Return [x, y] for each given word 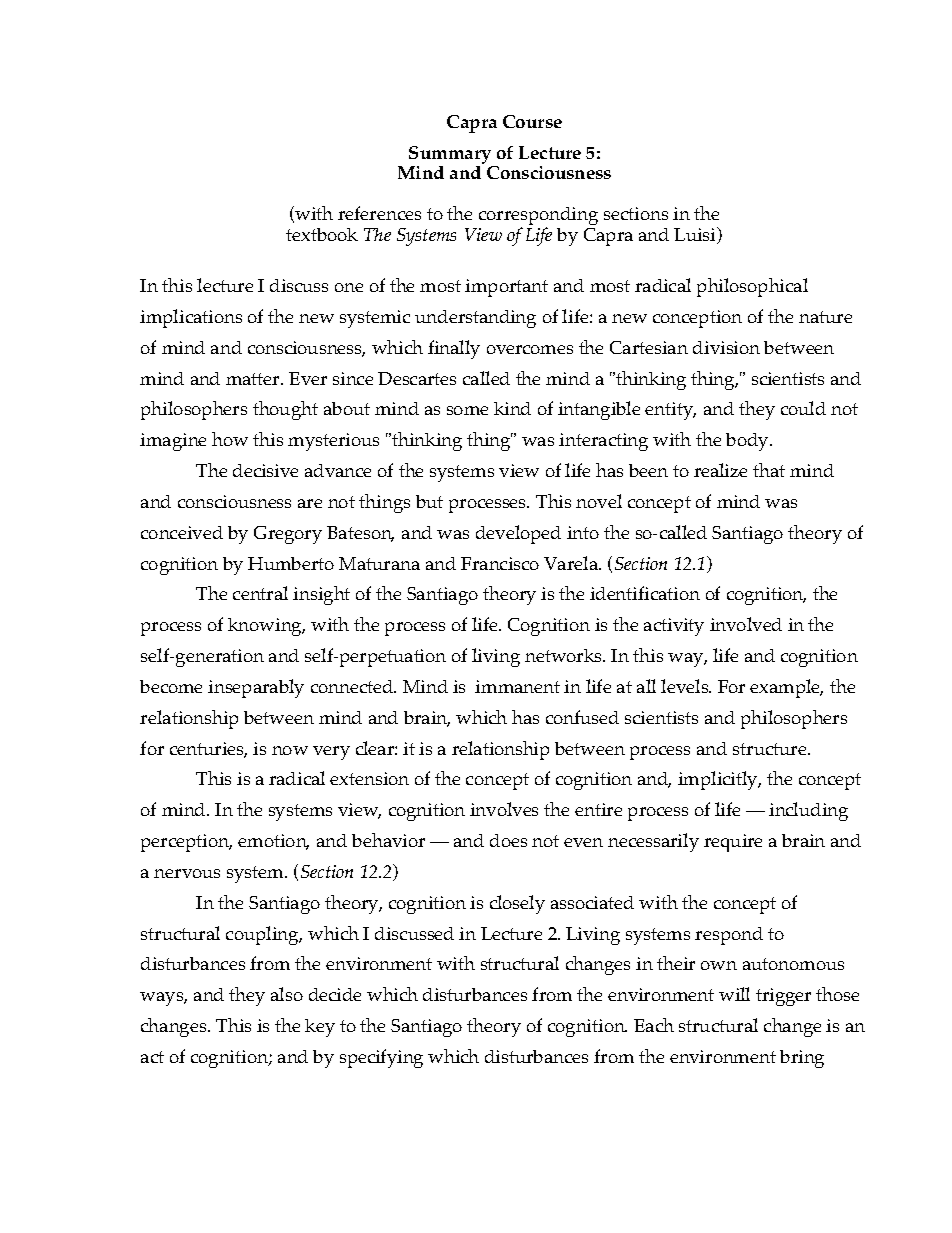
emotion [273, 842]
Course [532, 121]
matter [254, 379]
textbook [322, 234]
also [287, 994]
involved [746, 624]
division [726, 347]
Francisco [500, 563]
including [808, 811]
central [260, 593]
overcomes [530, 349]
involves [504, 809]
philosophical [752, 287]
